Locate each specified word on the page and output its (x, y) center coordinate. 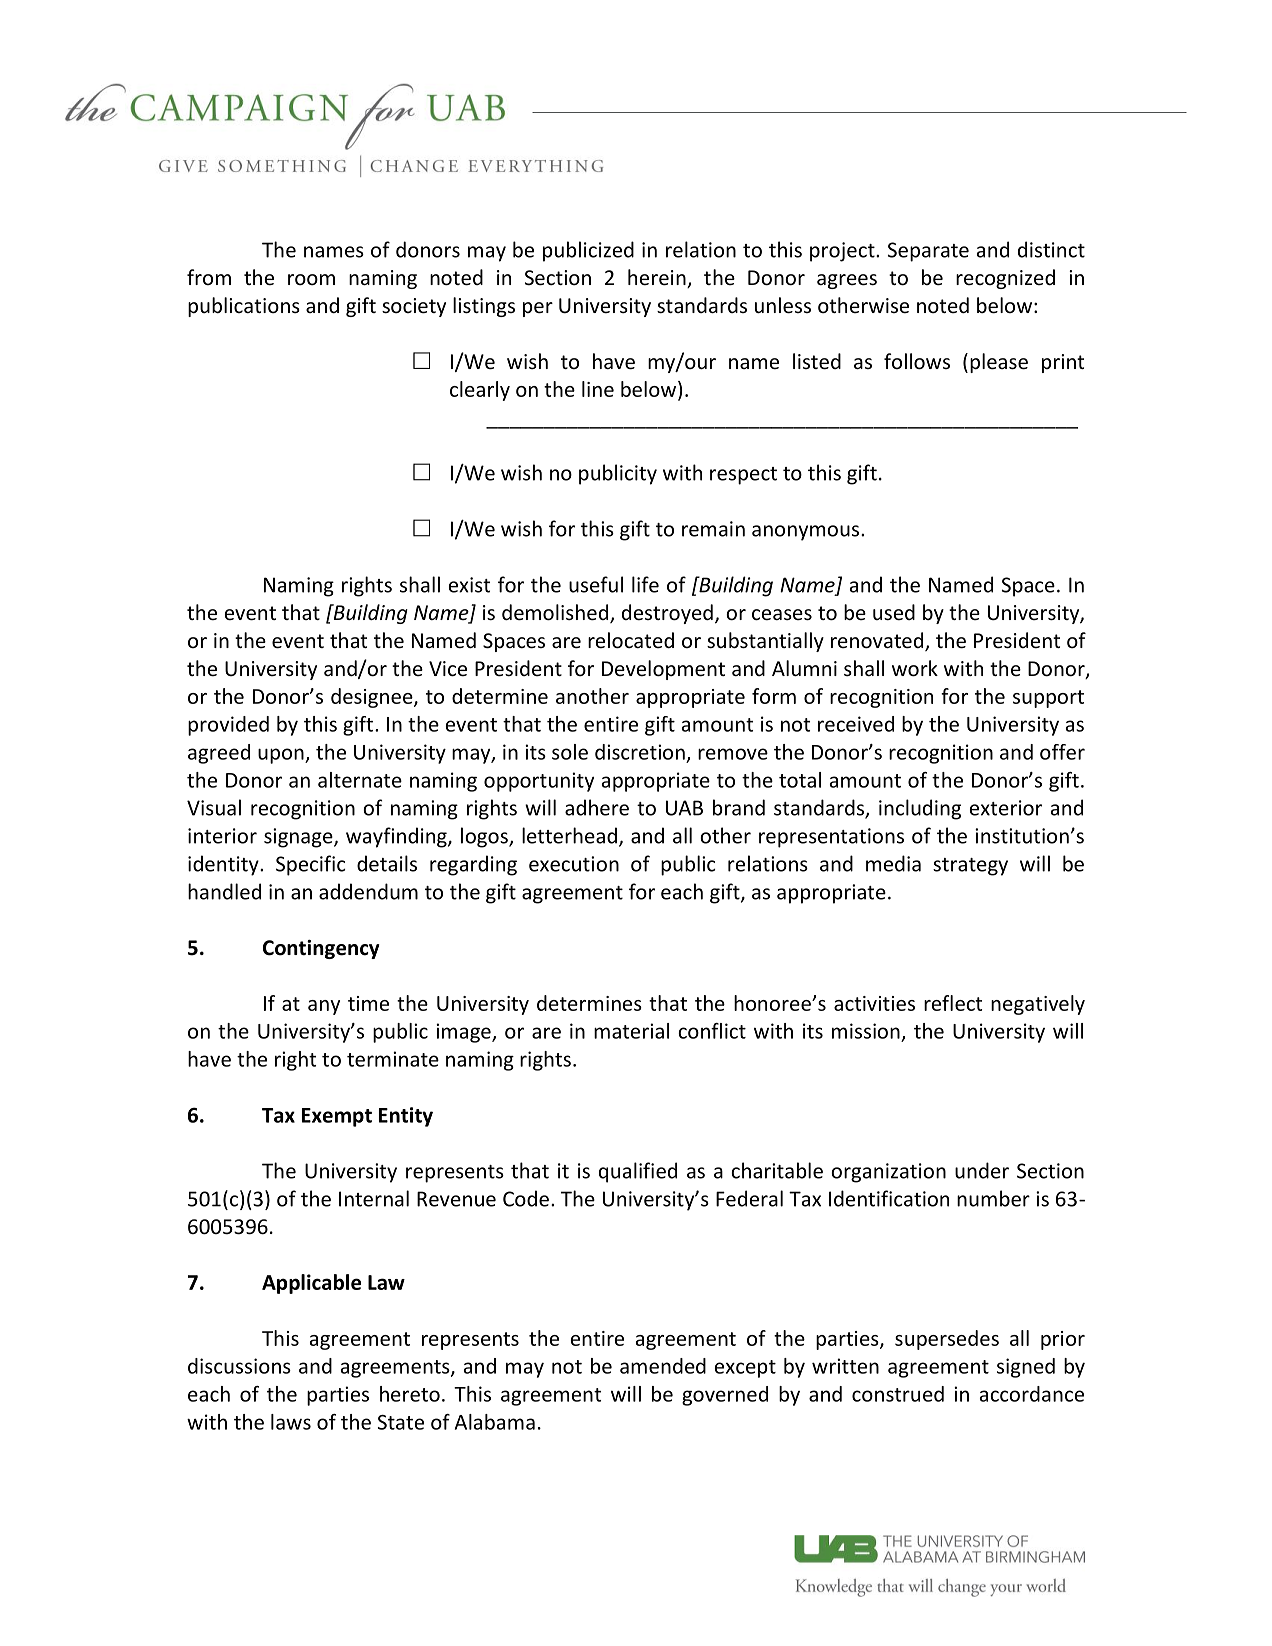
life (645, 584)
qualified (638, 1172)
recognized (1005, 279)
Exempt (337, 1117)
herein (658, 278)
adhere (597, 807)
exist (469, 585)
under (982, 1170)
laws (291, 1422)
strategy (970, 867)
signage (299, 838)
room (311, 279)
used (894, 612)
